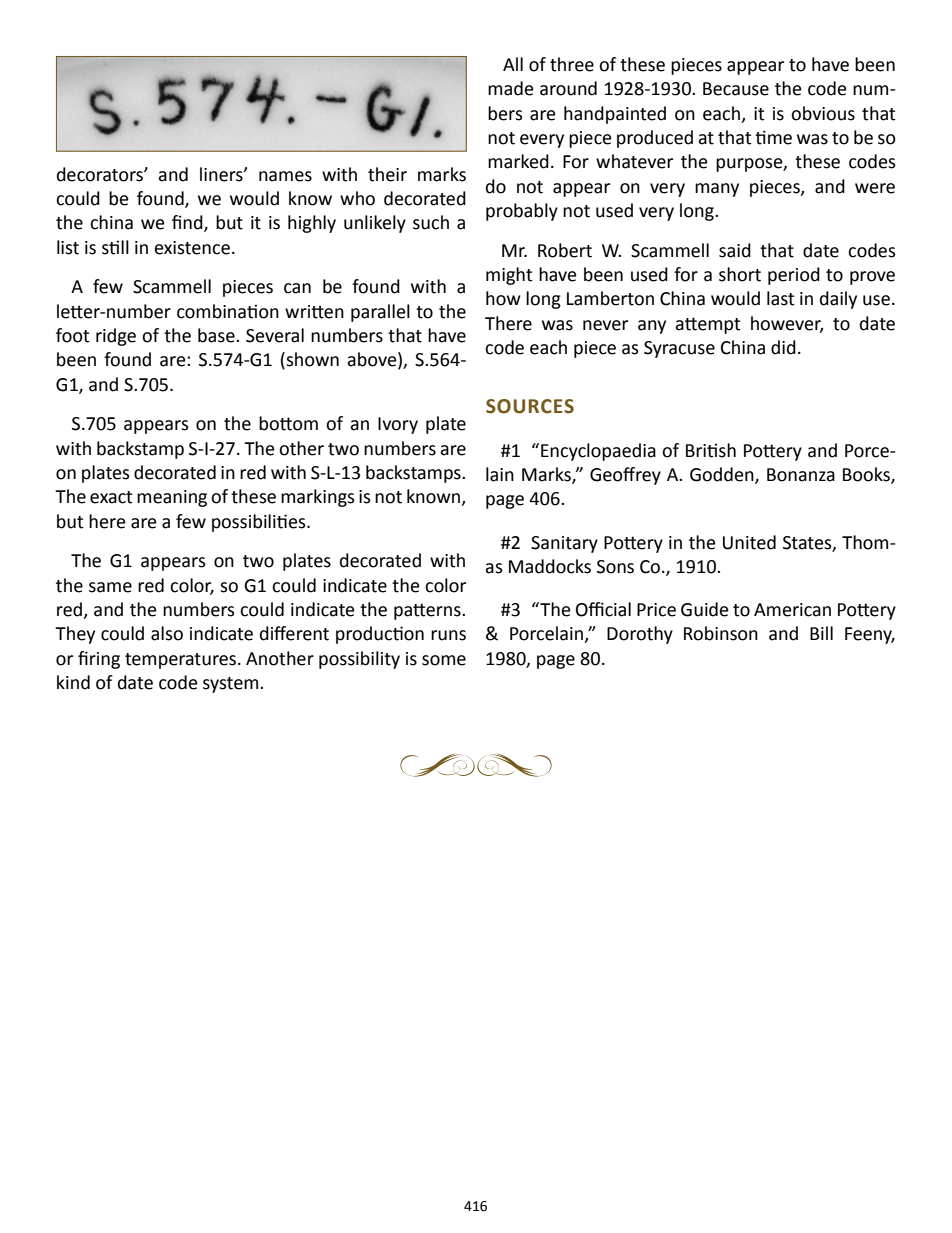  What do you see at coordinates (530, 406) in the image?
I see `SOURCES` at bounding box center [530, 406].
